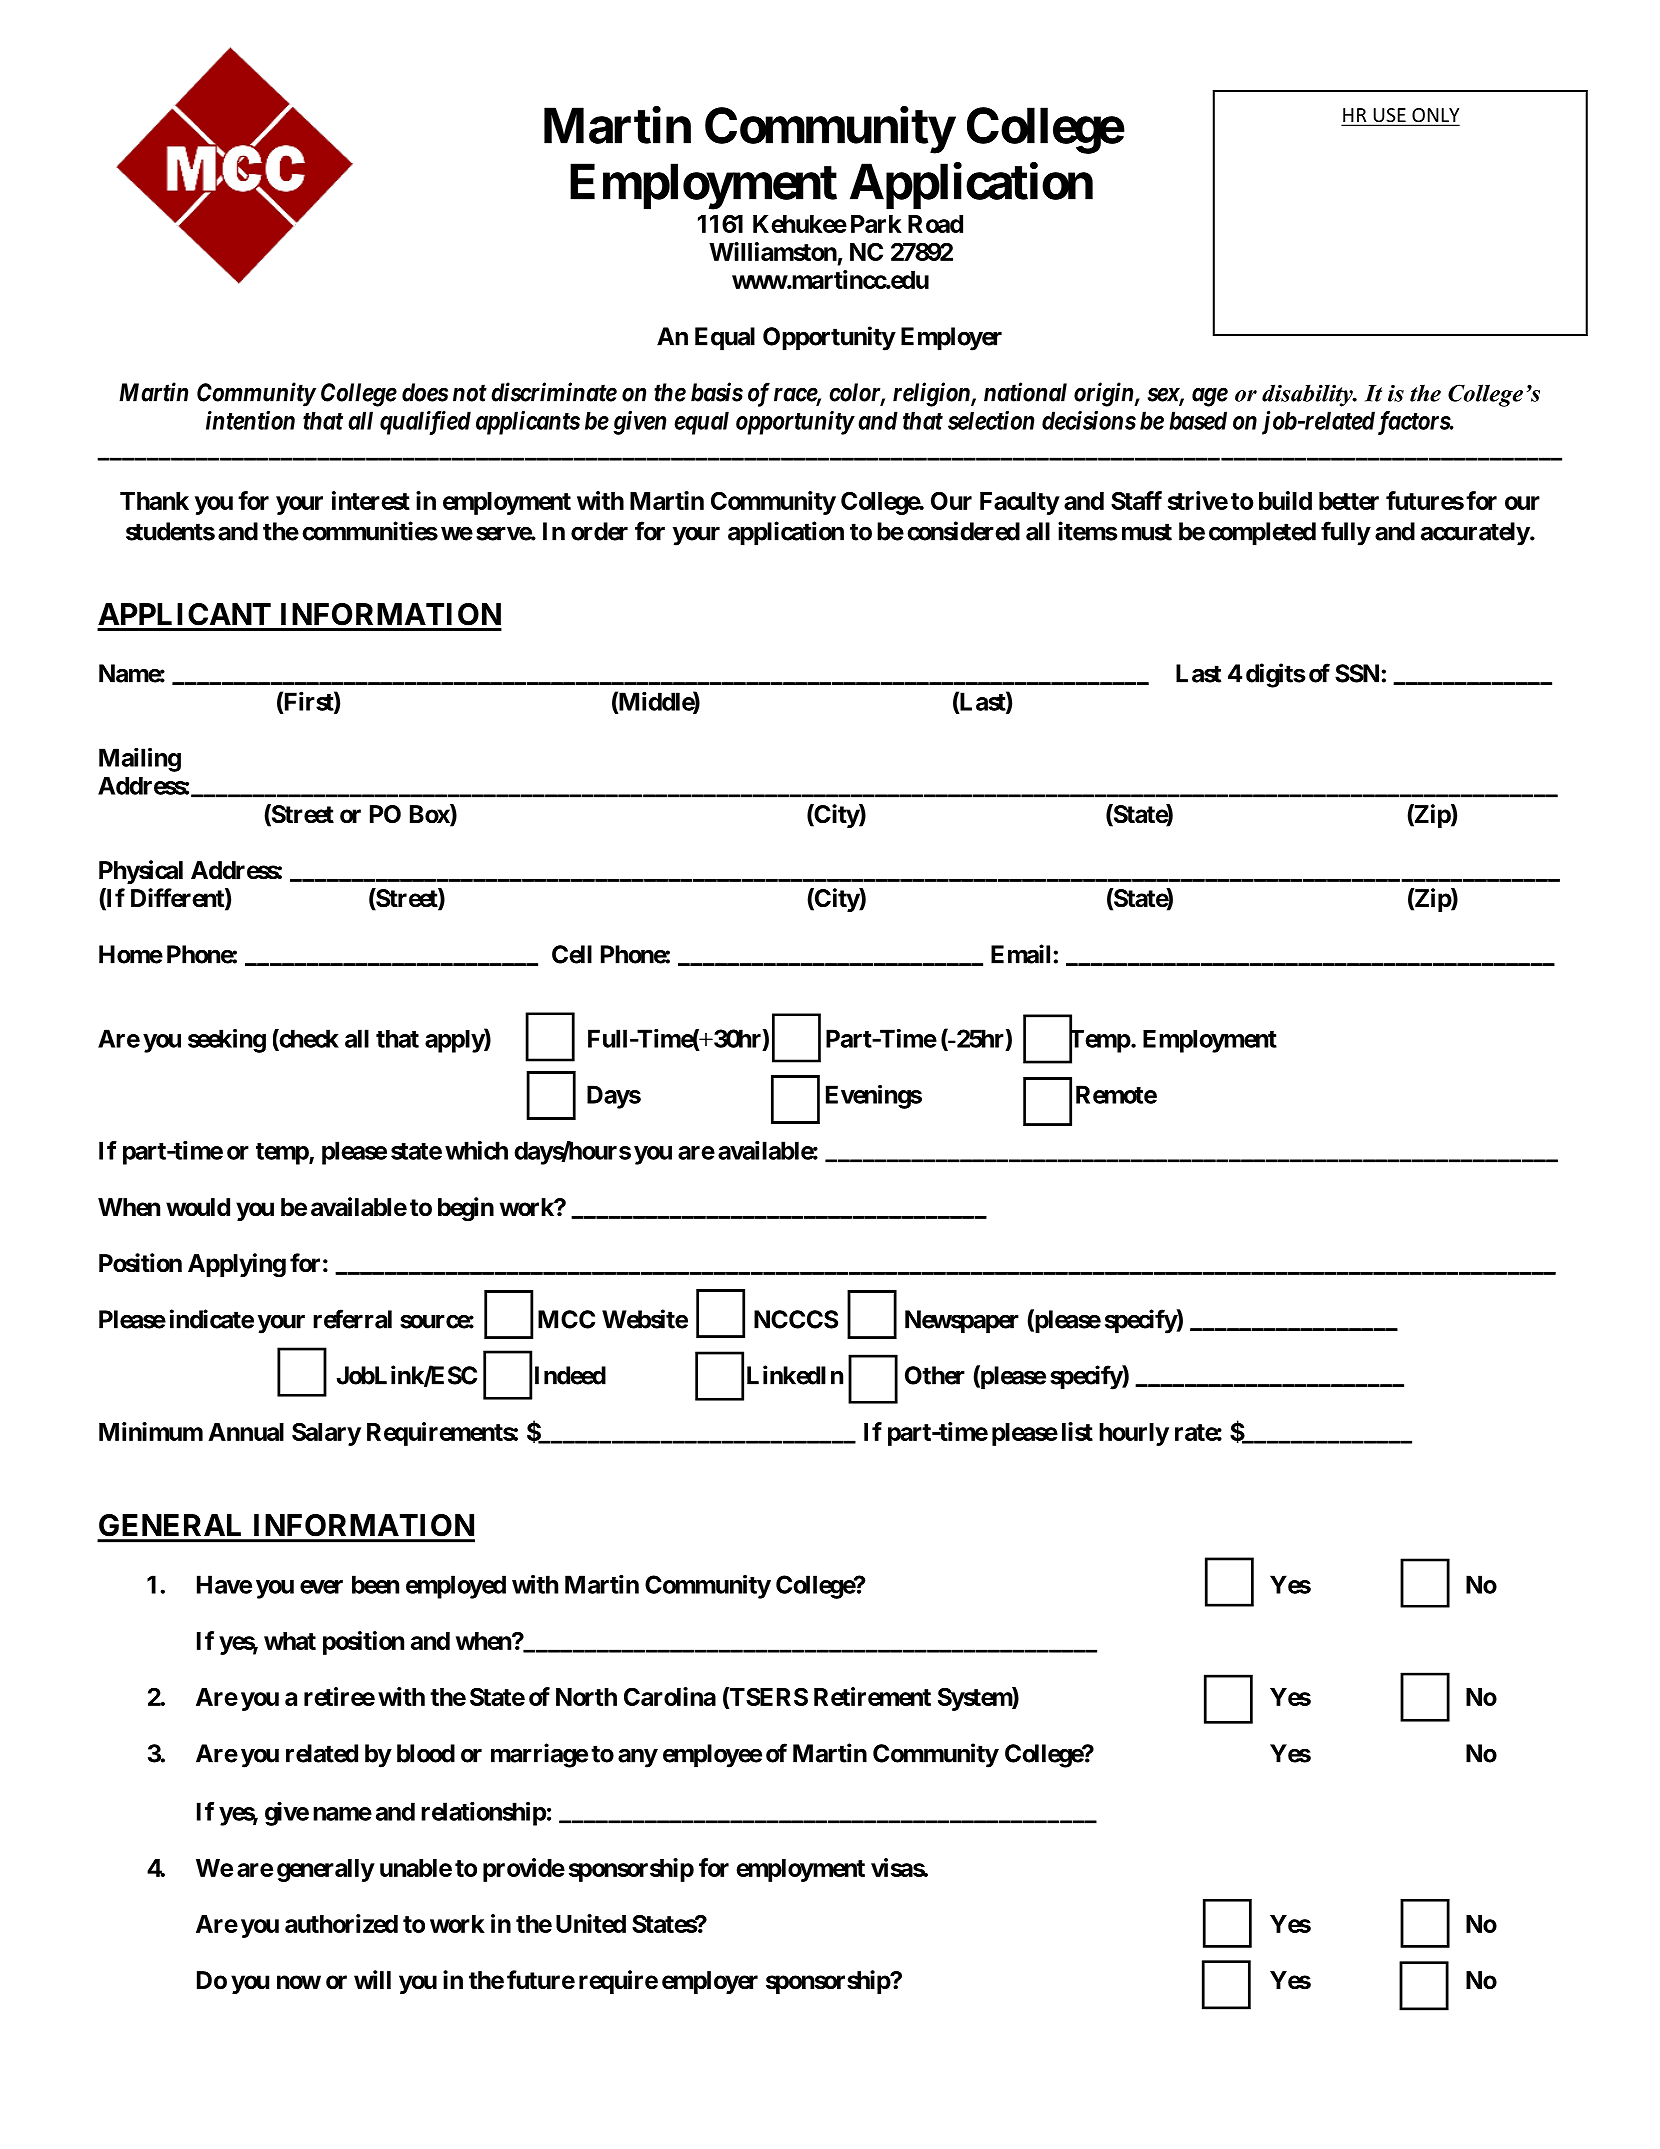 The width and height of the screenshot is (1660, 2149). Describe the element at coordinates (250, 420) in the screenshot. I see `intention` at that location.
